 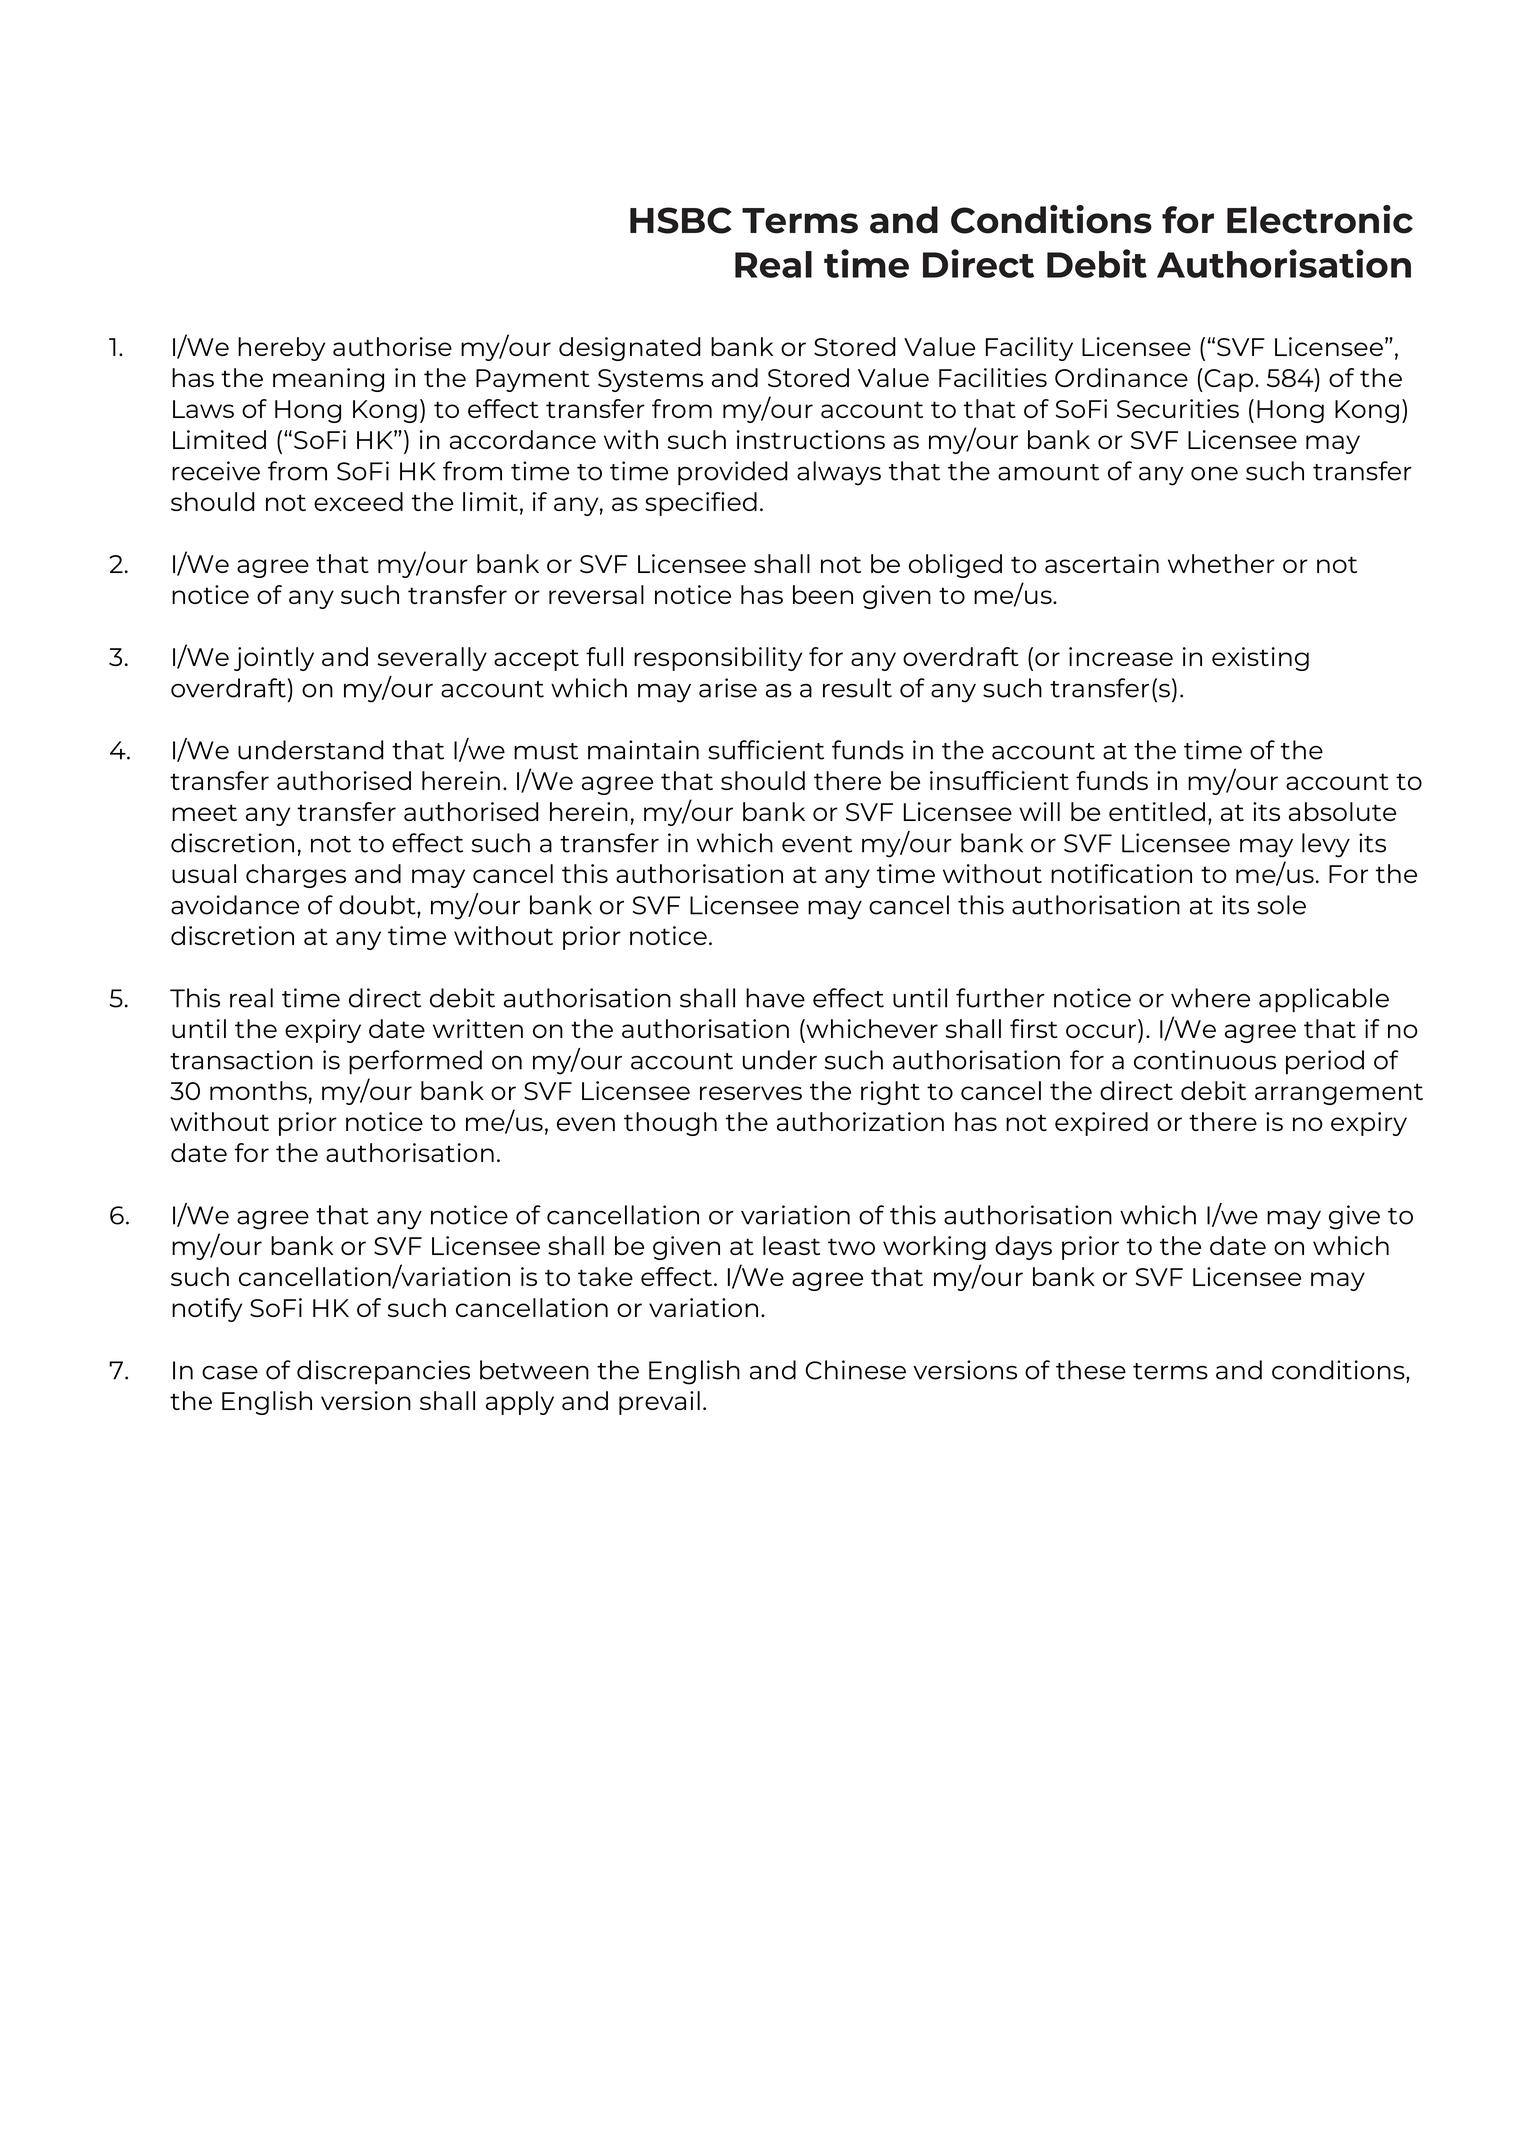 What do you see at coordinates (775, 998) in the image?
I see `have` at bounding box center [775, 998].
